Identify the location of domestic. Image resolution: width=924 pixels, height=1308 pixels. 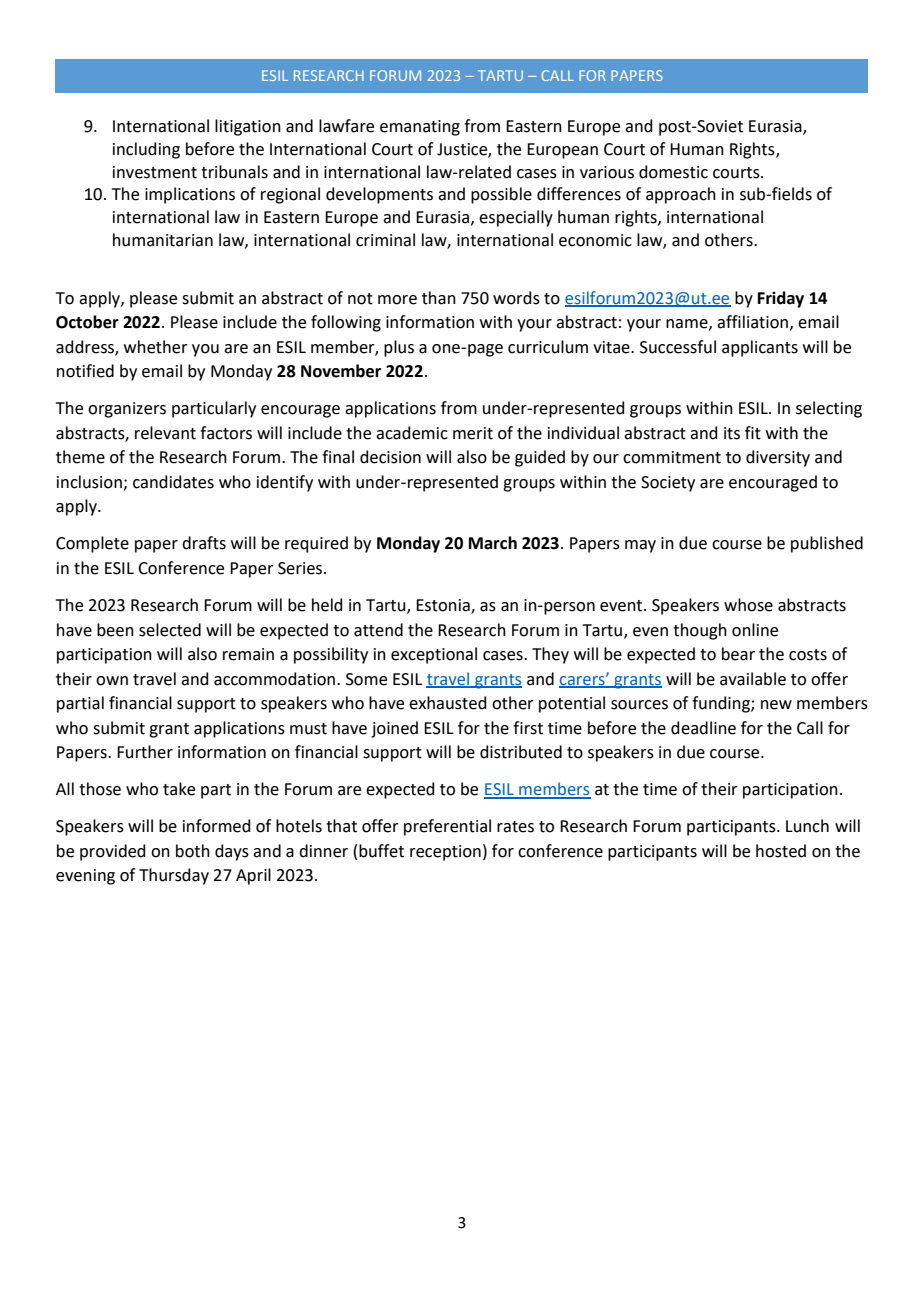
(673, 172).
